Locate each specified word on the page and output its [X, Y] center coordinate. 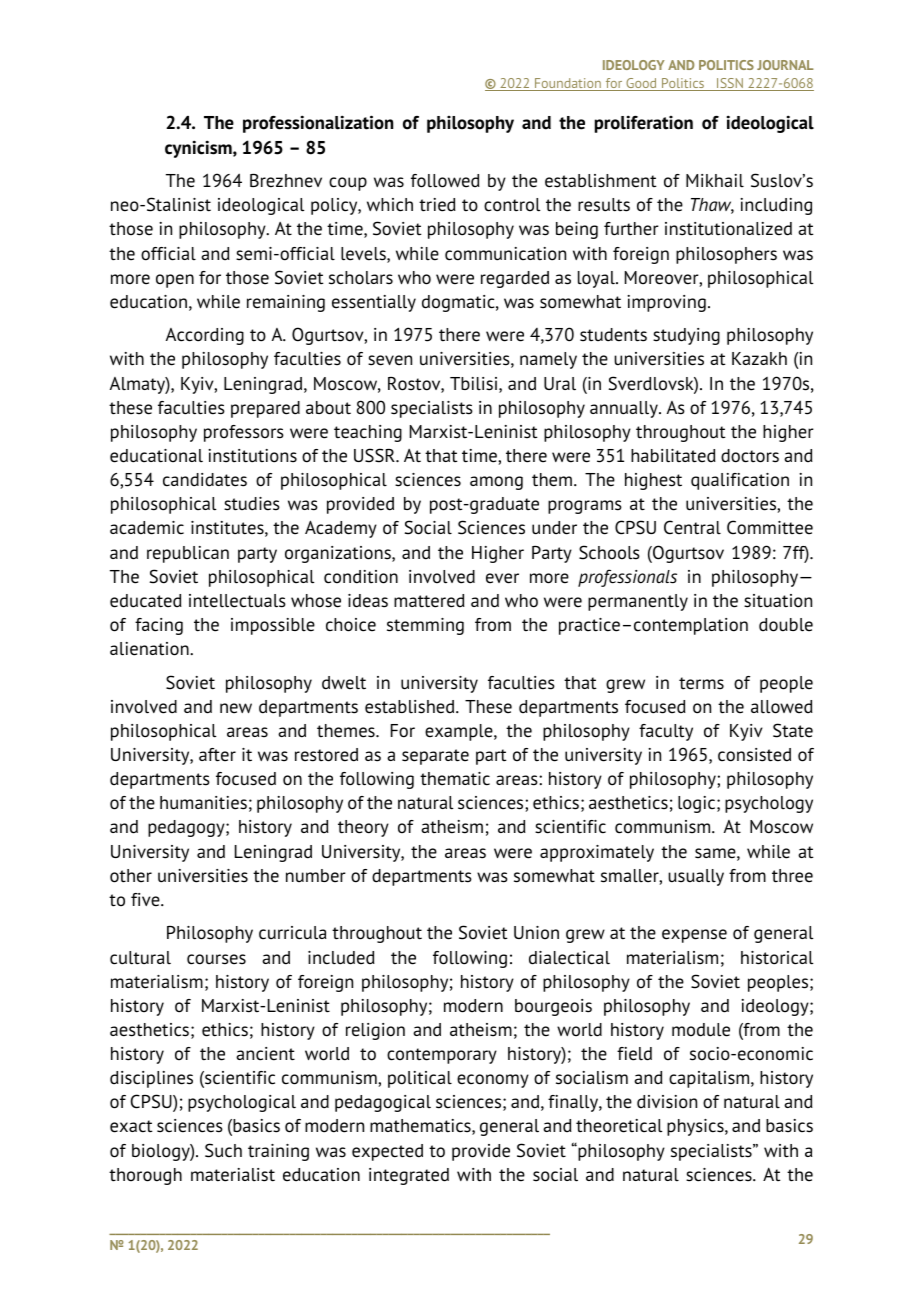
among [496, 483]
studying [686, 336]
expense [694, 936]
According [205, 336]
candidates [205, 480]
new [236, 708]
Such [223, 1150]
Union [536, 933]
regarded [515, 279]
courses [216, 959]
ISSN [730, 84]
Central [692, 527]
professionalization [318, 124]
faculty [666, 732]
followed [445, 181]
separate [435, 757]
